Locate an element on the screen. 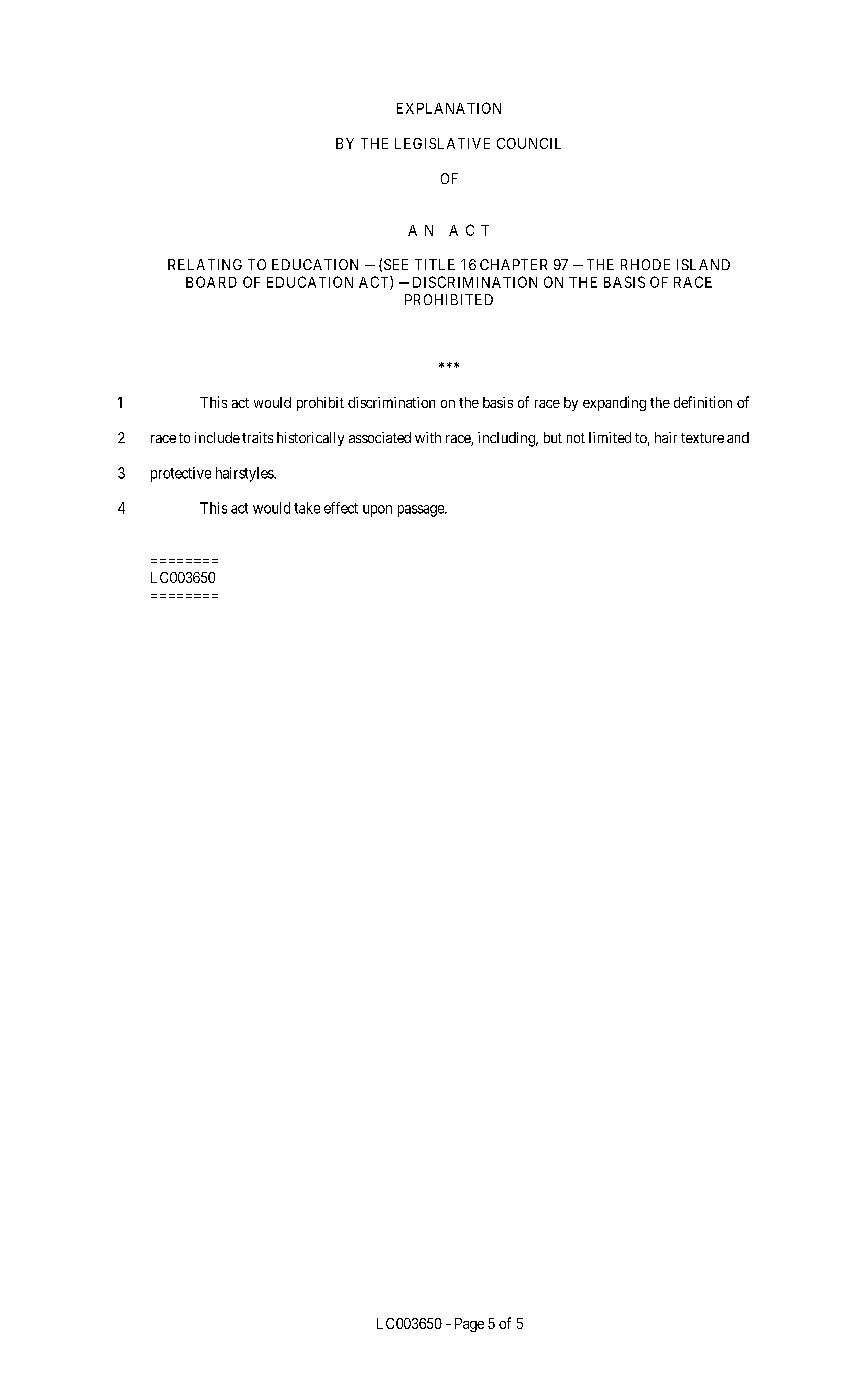 The height and width of the screenshot is (1400, 849). take is located at coordinates (307, 508).
